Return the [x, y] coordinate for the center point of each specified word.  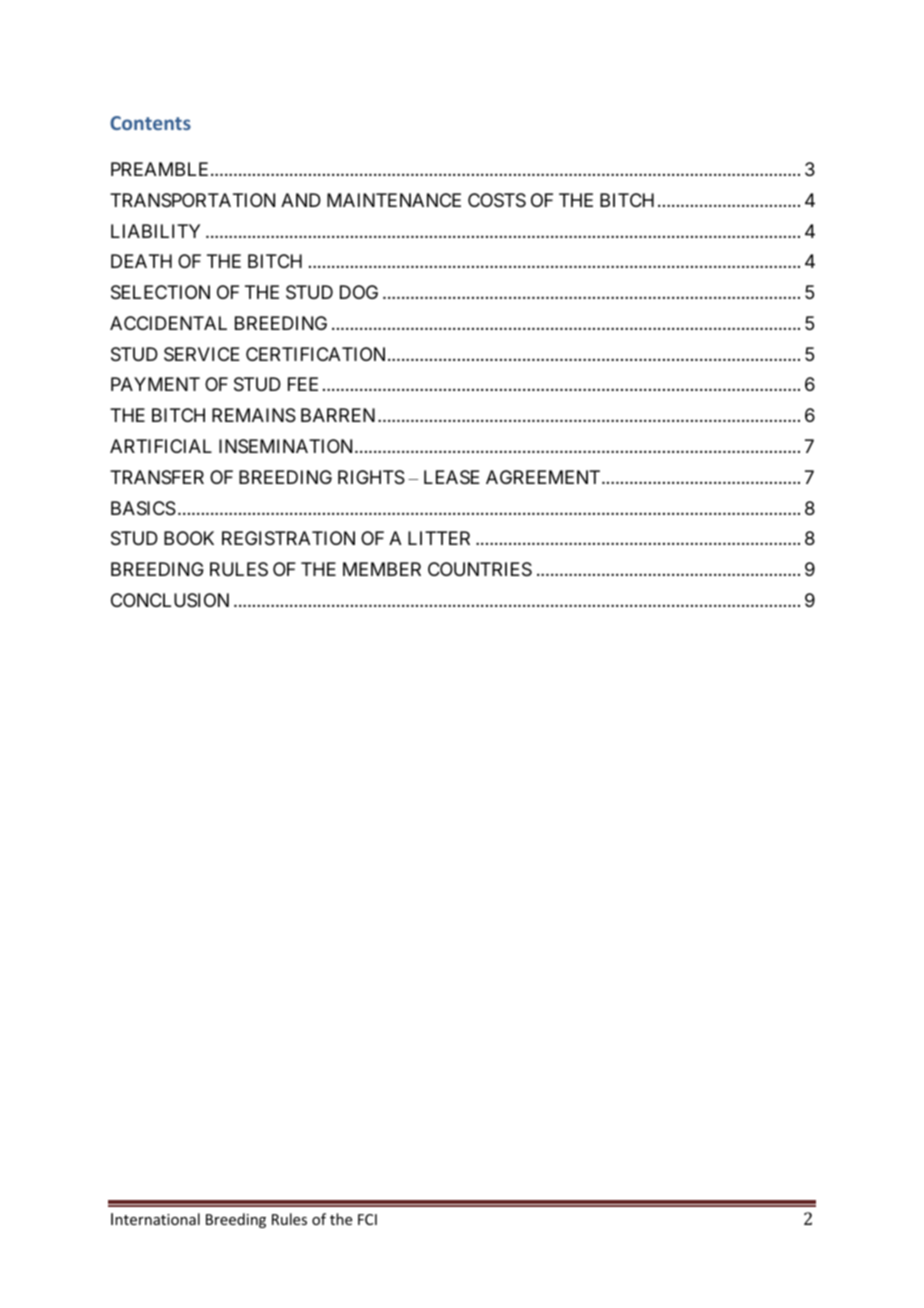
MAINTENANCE [394, 200]
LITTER [439, 538]
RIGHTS [371, 477]
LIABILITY [155, 231]
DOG [359, 292]
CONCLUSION [170, 600]
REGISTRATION [288, 538]
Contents [150, 123]
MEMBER [382, 569]
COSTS [497, 200]
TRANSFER [157, 477]
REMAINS [254, 415]
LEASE [452, 477]
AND [301, 200]
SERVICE [202, 354]
